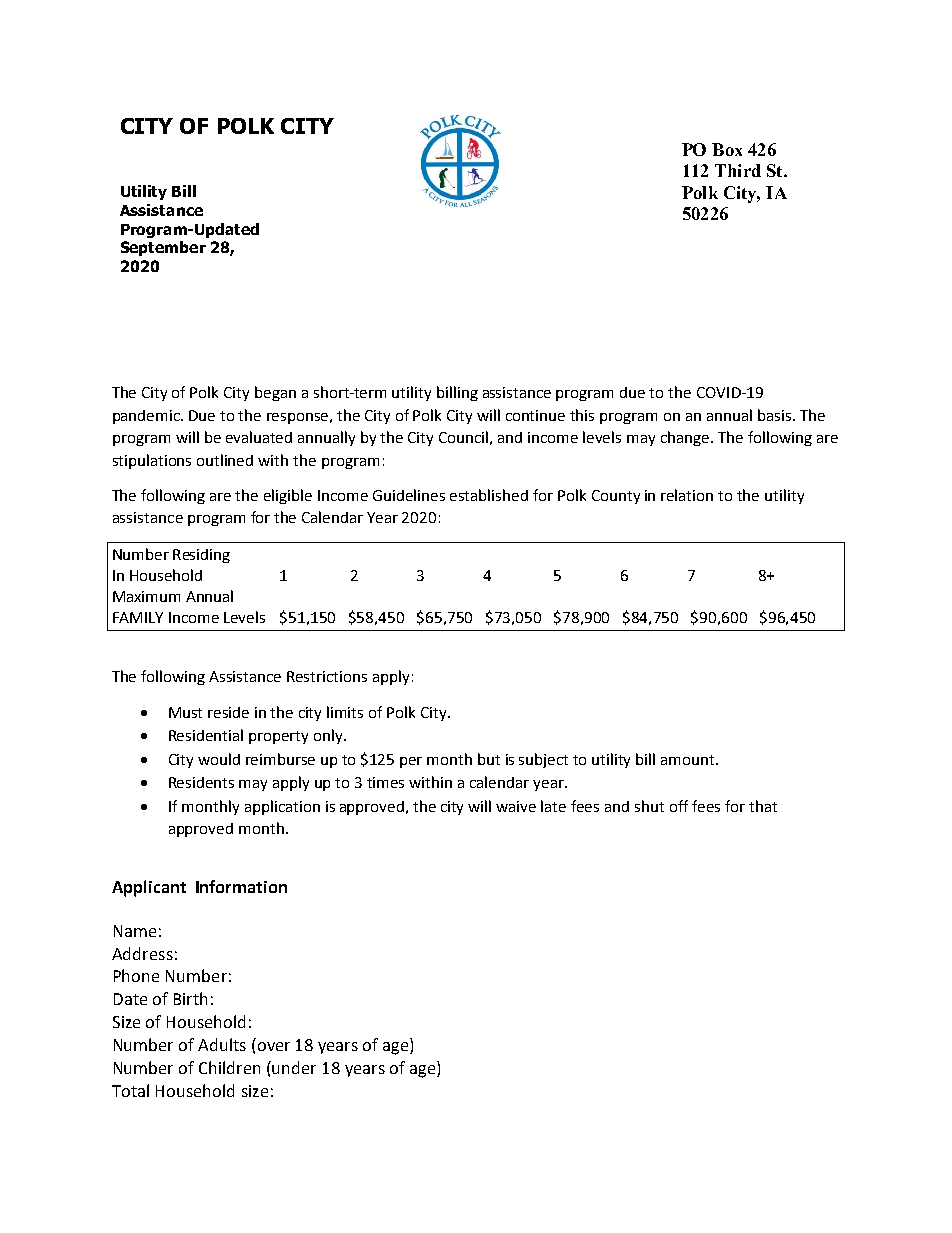  What do you see at coordinates (146, 596) in the image?
I see `Maximum` at bounding box center [146, 596].
